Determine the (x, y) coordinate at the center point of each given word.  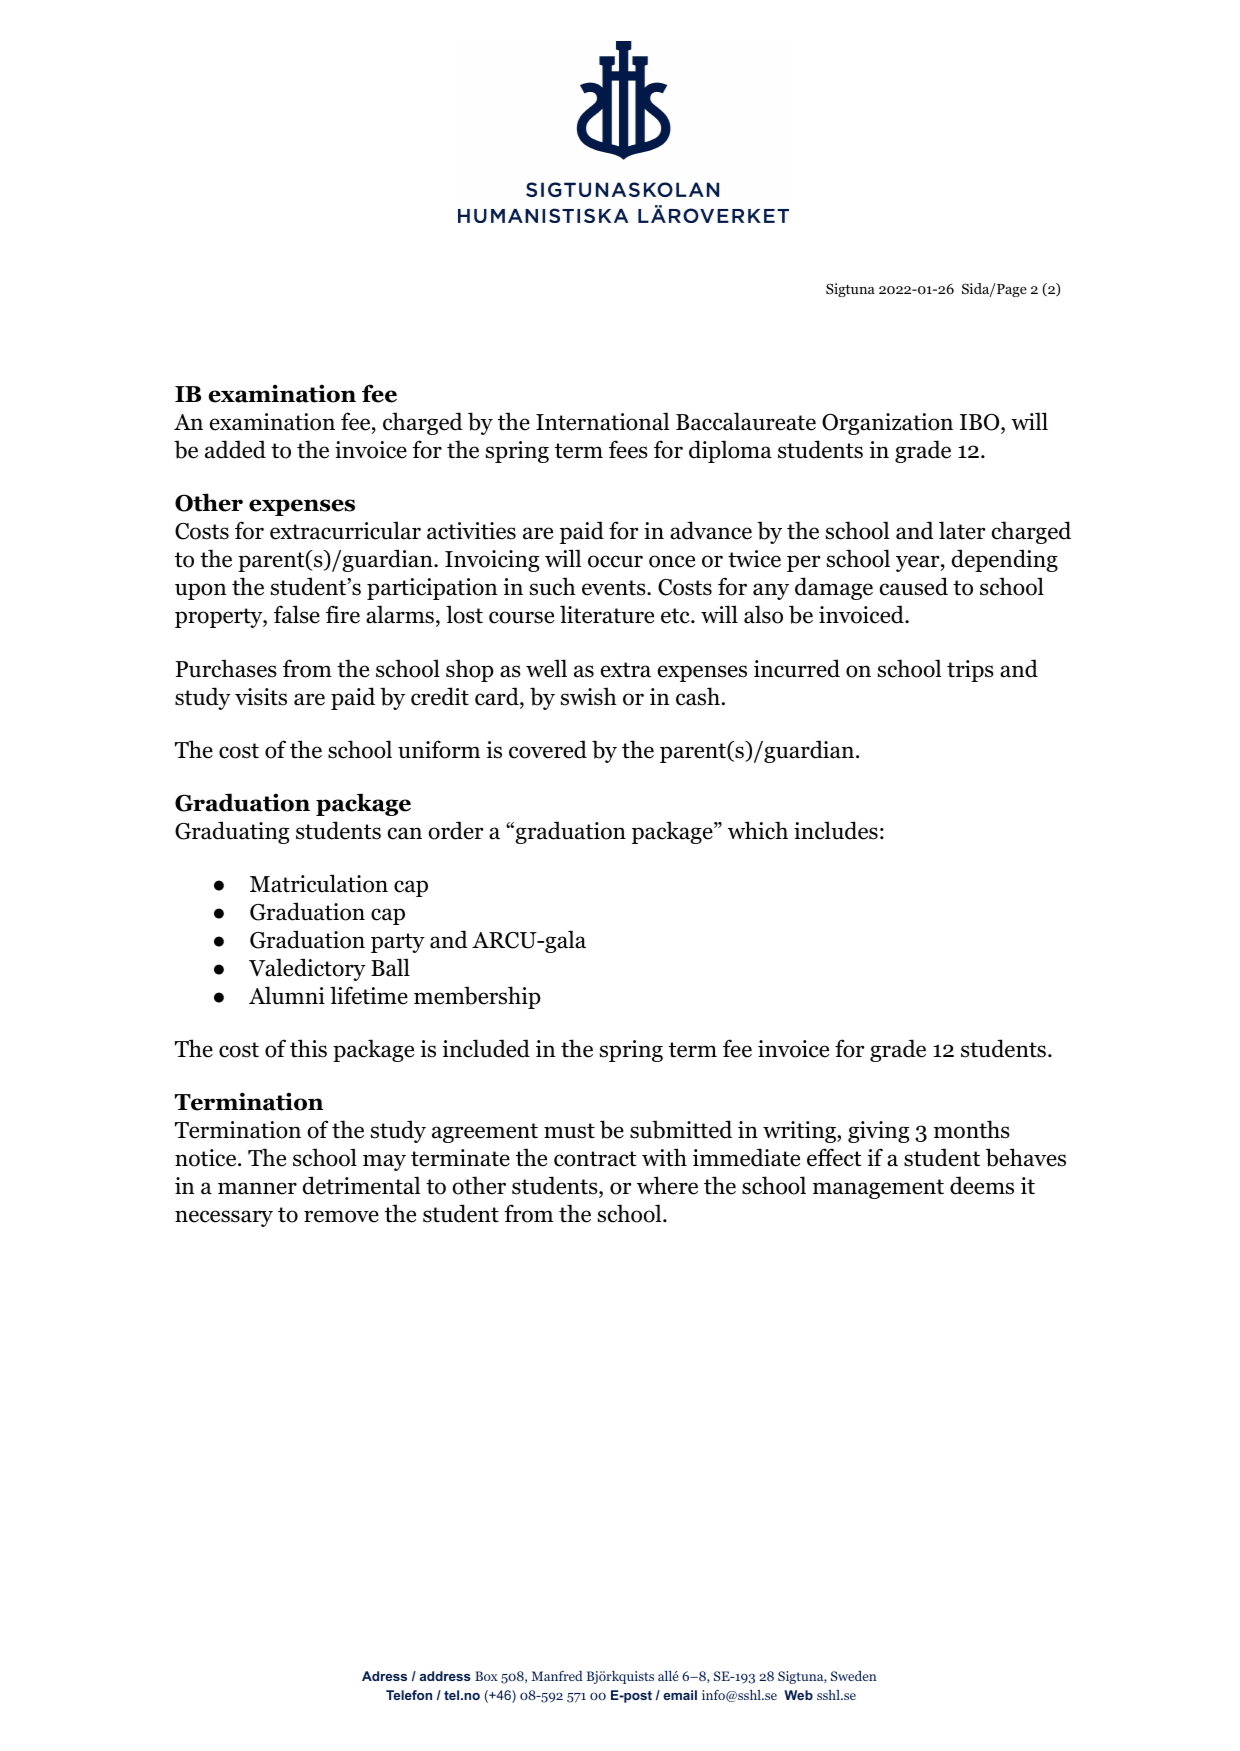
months (972, 1129)
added (235, 449)
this (308, 1048)
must (569, 1131)
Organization (887, 424)
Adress (384, 1676)
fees (628, 449)
